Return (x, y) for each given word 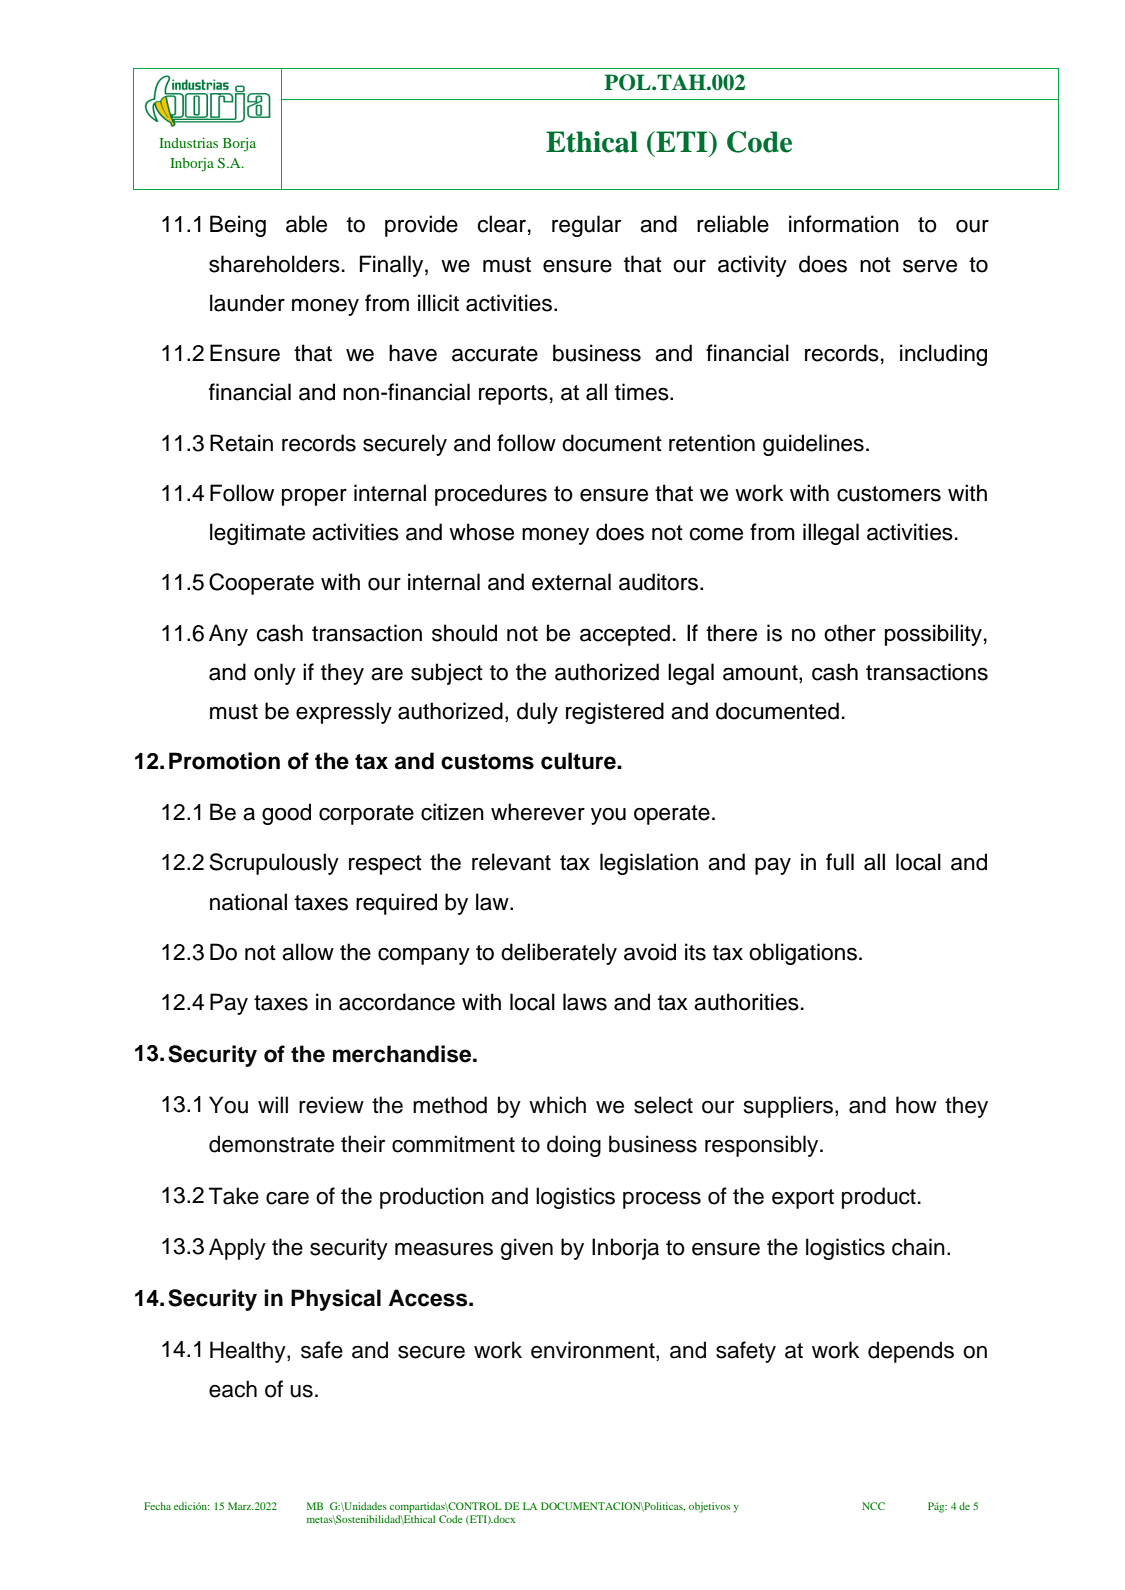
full (840, 862)
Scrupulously (274, 864)
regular (586, 226)
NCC (873, 1506)
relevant (511, 862)
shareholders (274, 264)
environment (594, 1351)
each (233, 1389)
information (844, 224)
